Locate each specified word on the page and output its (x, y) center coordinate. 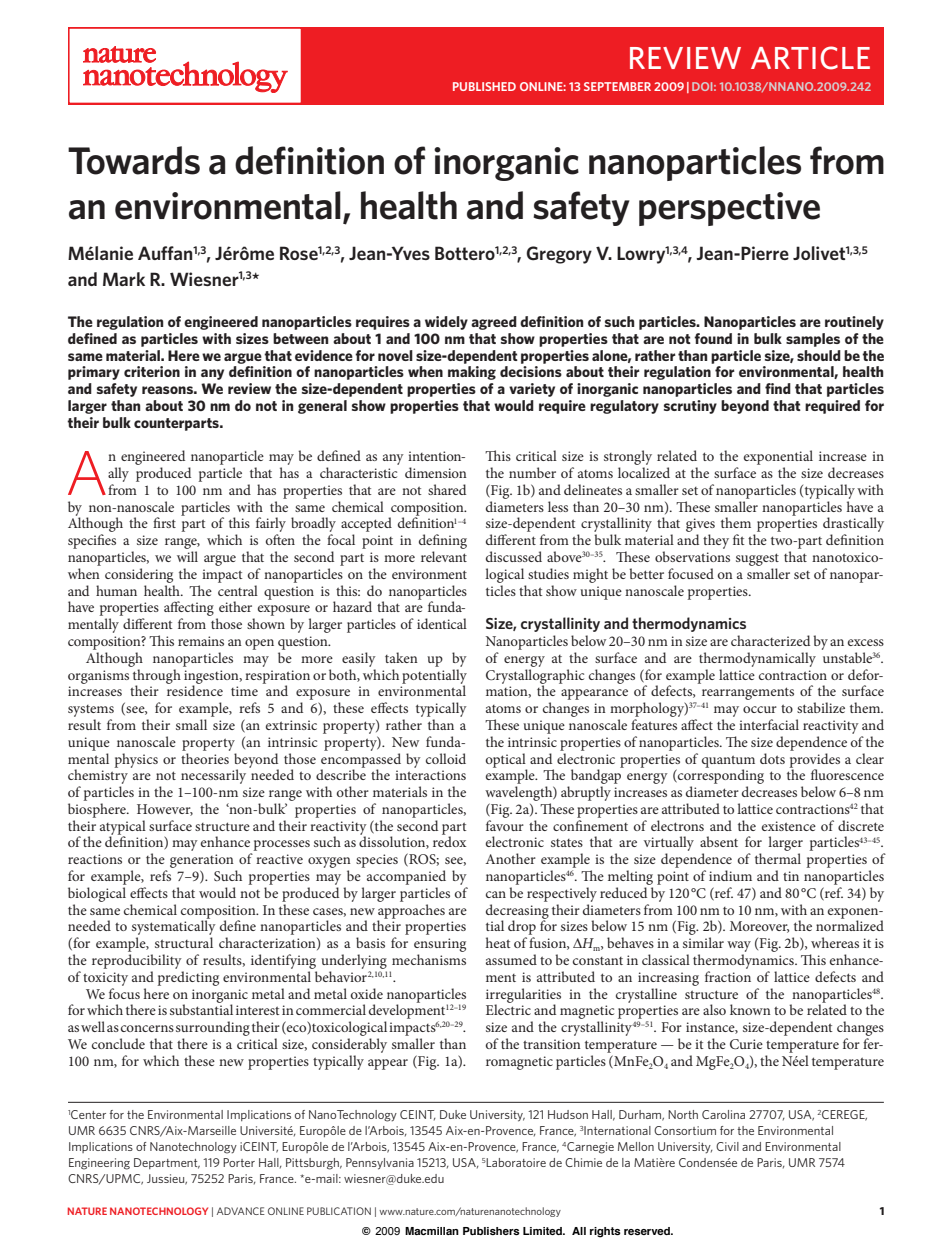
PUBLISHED (484, 86)
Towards (134, 160)
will (187, 556)
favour (505, 825)
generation (202, 862)
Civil (727, 1146)
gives (700, 526)
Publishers (491, 1231)
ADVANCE (241, 1211)
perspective (729, 209)
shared (447, 489)
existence (789, 826)
